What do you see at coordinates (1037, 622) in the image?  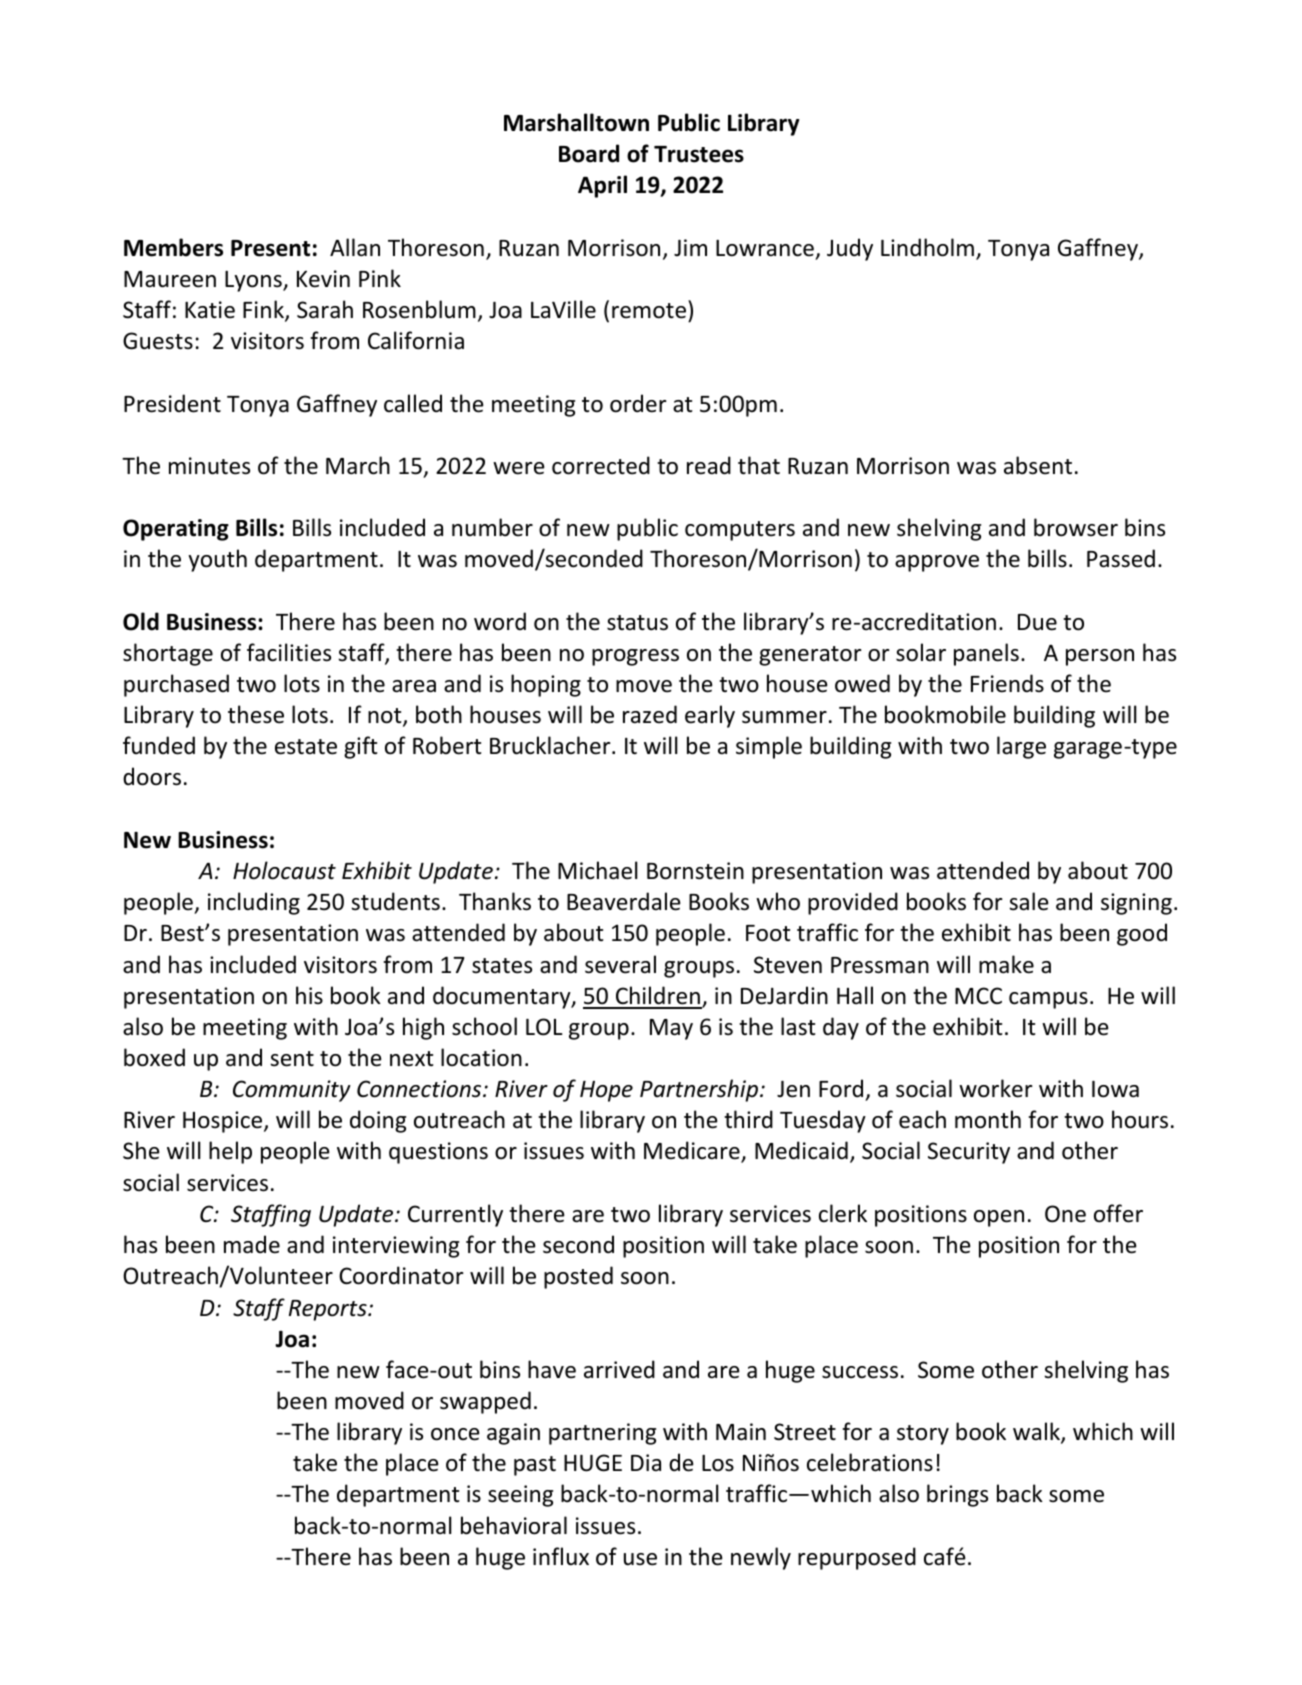 I see `Due` at bounding box center [1037, 622].
